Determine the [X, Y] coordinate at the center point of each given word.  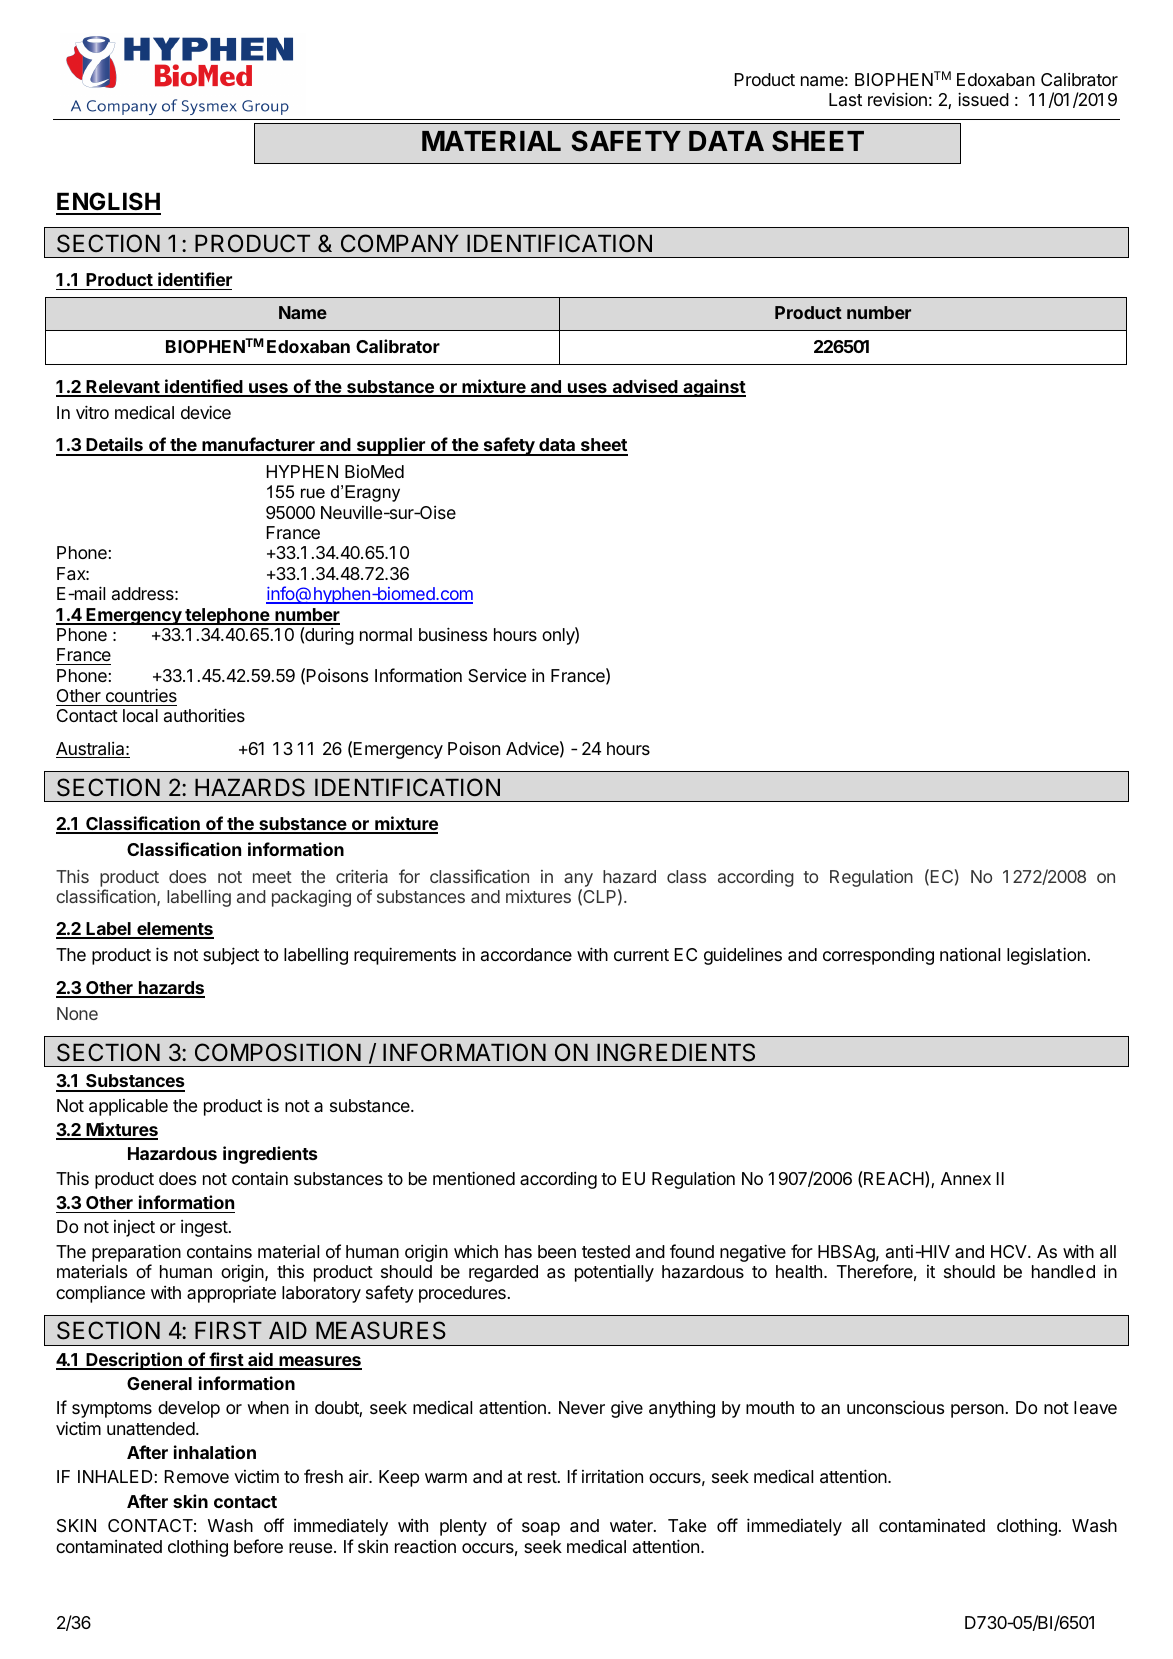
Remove [197, 1476]
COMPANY [400, 243]
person [977, 1411]
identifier [195, 279]
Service [497, 675]
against [713, 388]
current [641, 955]
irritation [612, 1476]
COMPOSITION [278, 1052]
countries [141, 695]
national [970, 955]
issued [983, 99]
